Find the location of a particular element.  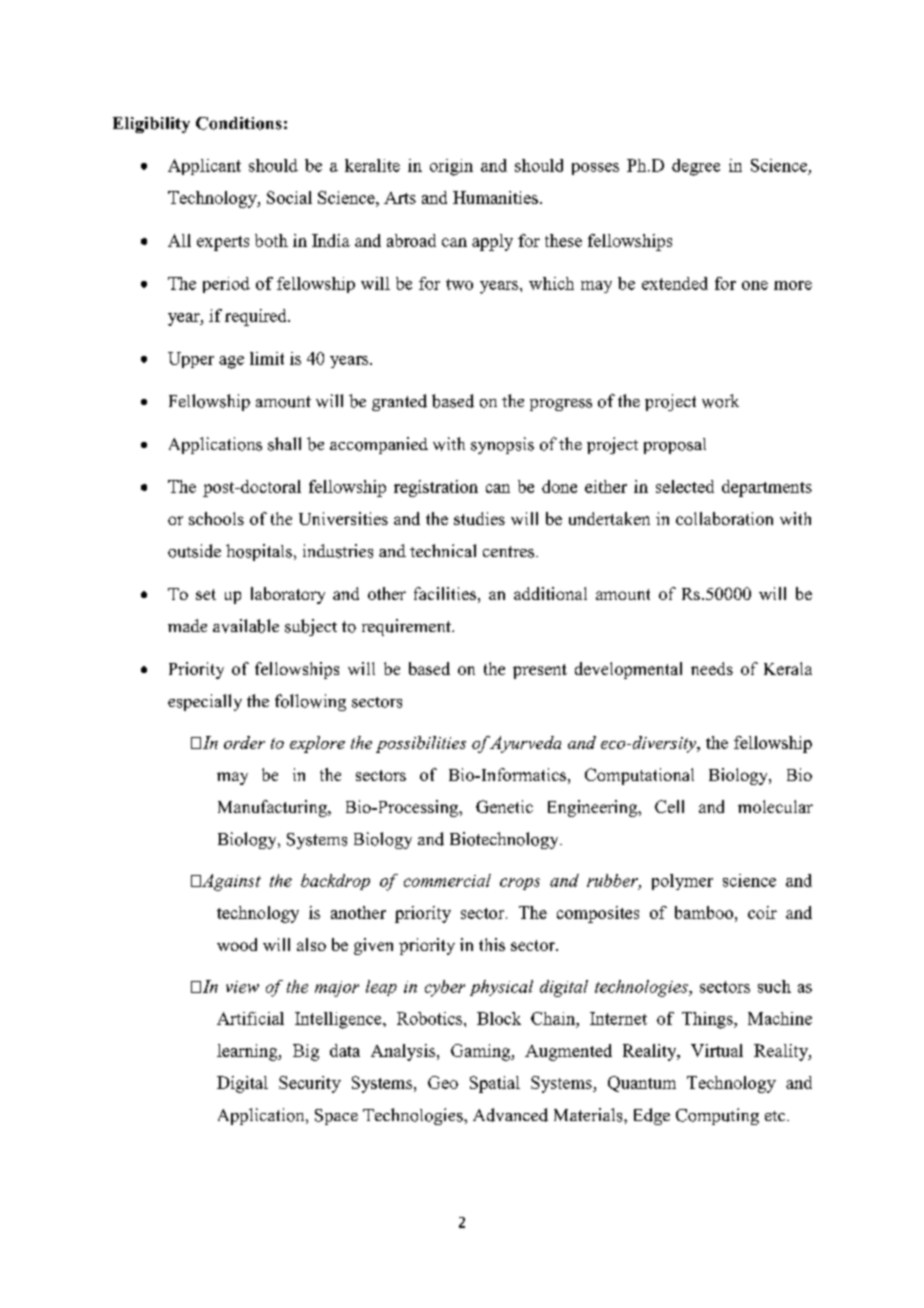

origin is located at coordinates (451, 167).
